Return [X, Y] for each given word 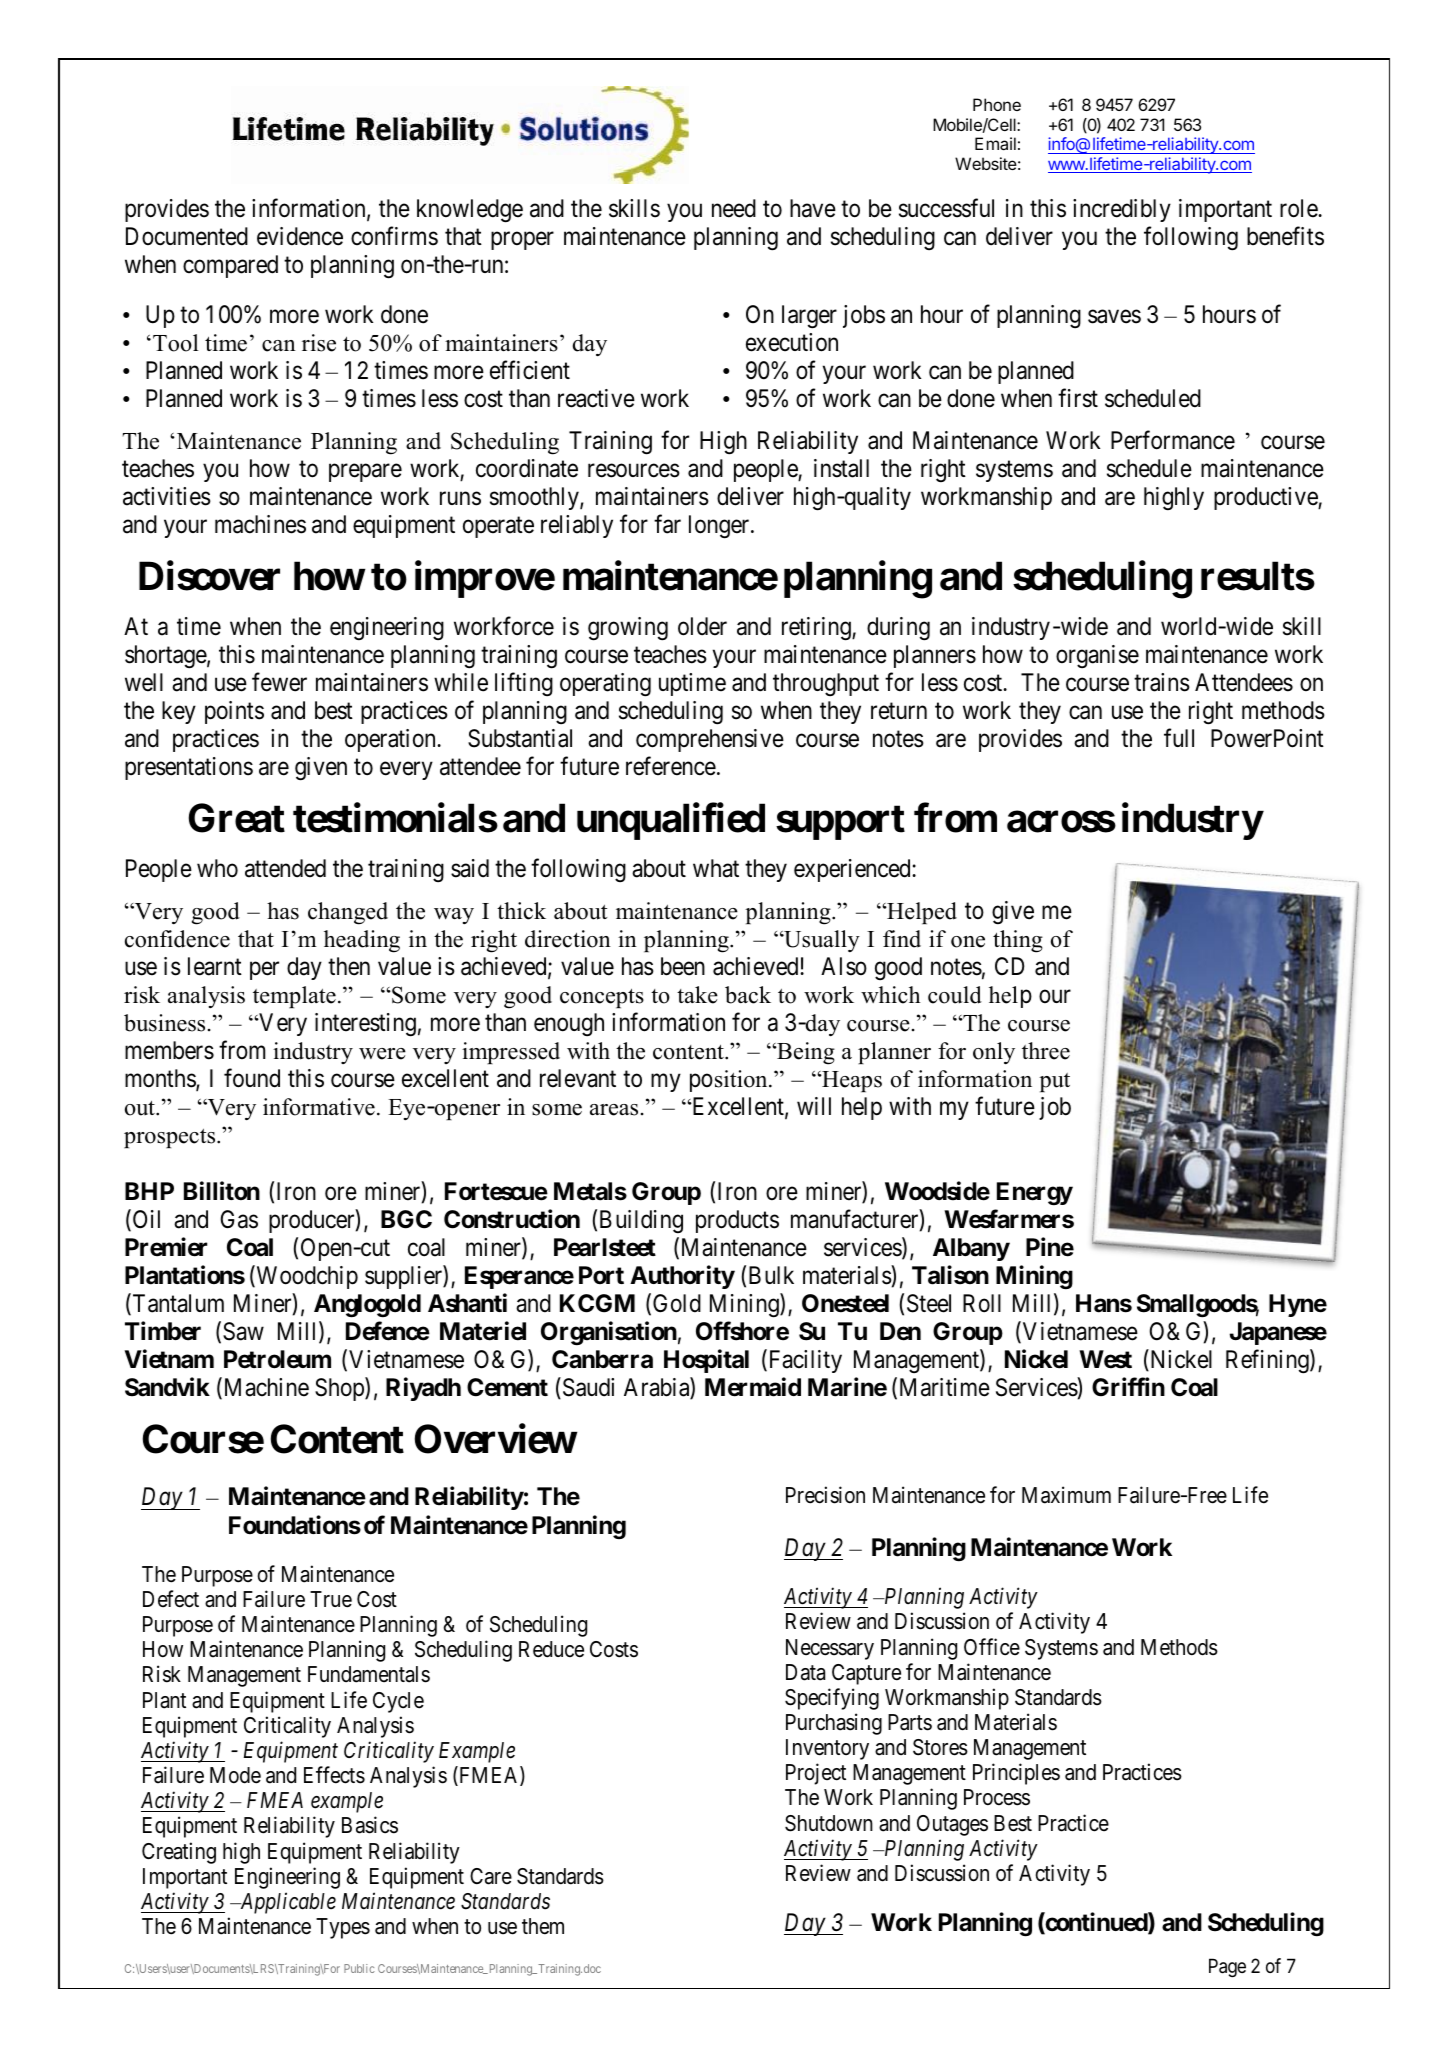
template [294, 997]
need [734, 208]
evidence [300, 236]
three [1046, 1051]
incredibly [1122, 210]
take [697, 995]
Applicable [287, 1903]
